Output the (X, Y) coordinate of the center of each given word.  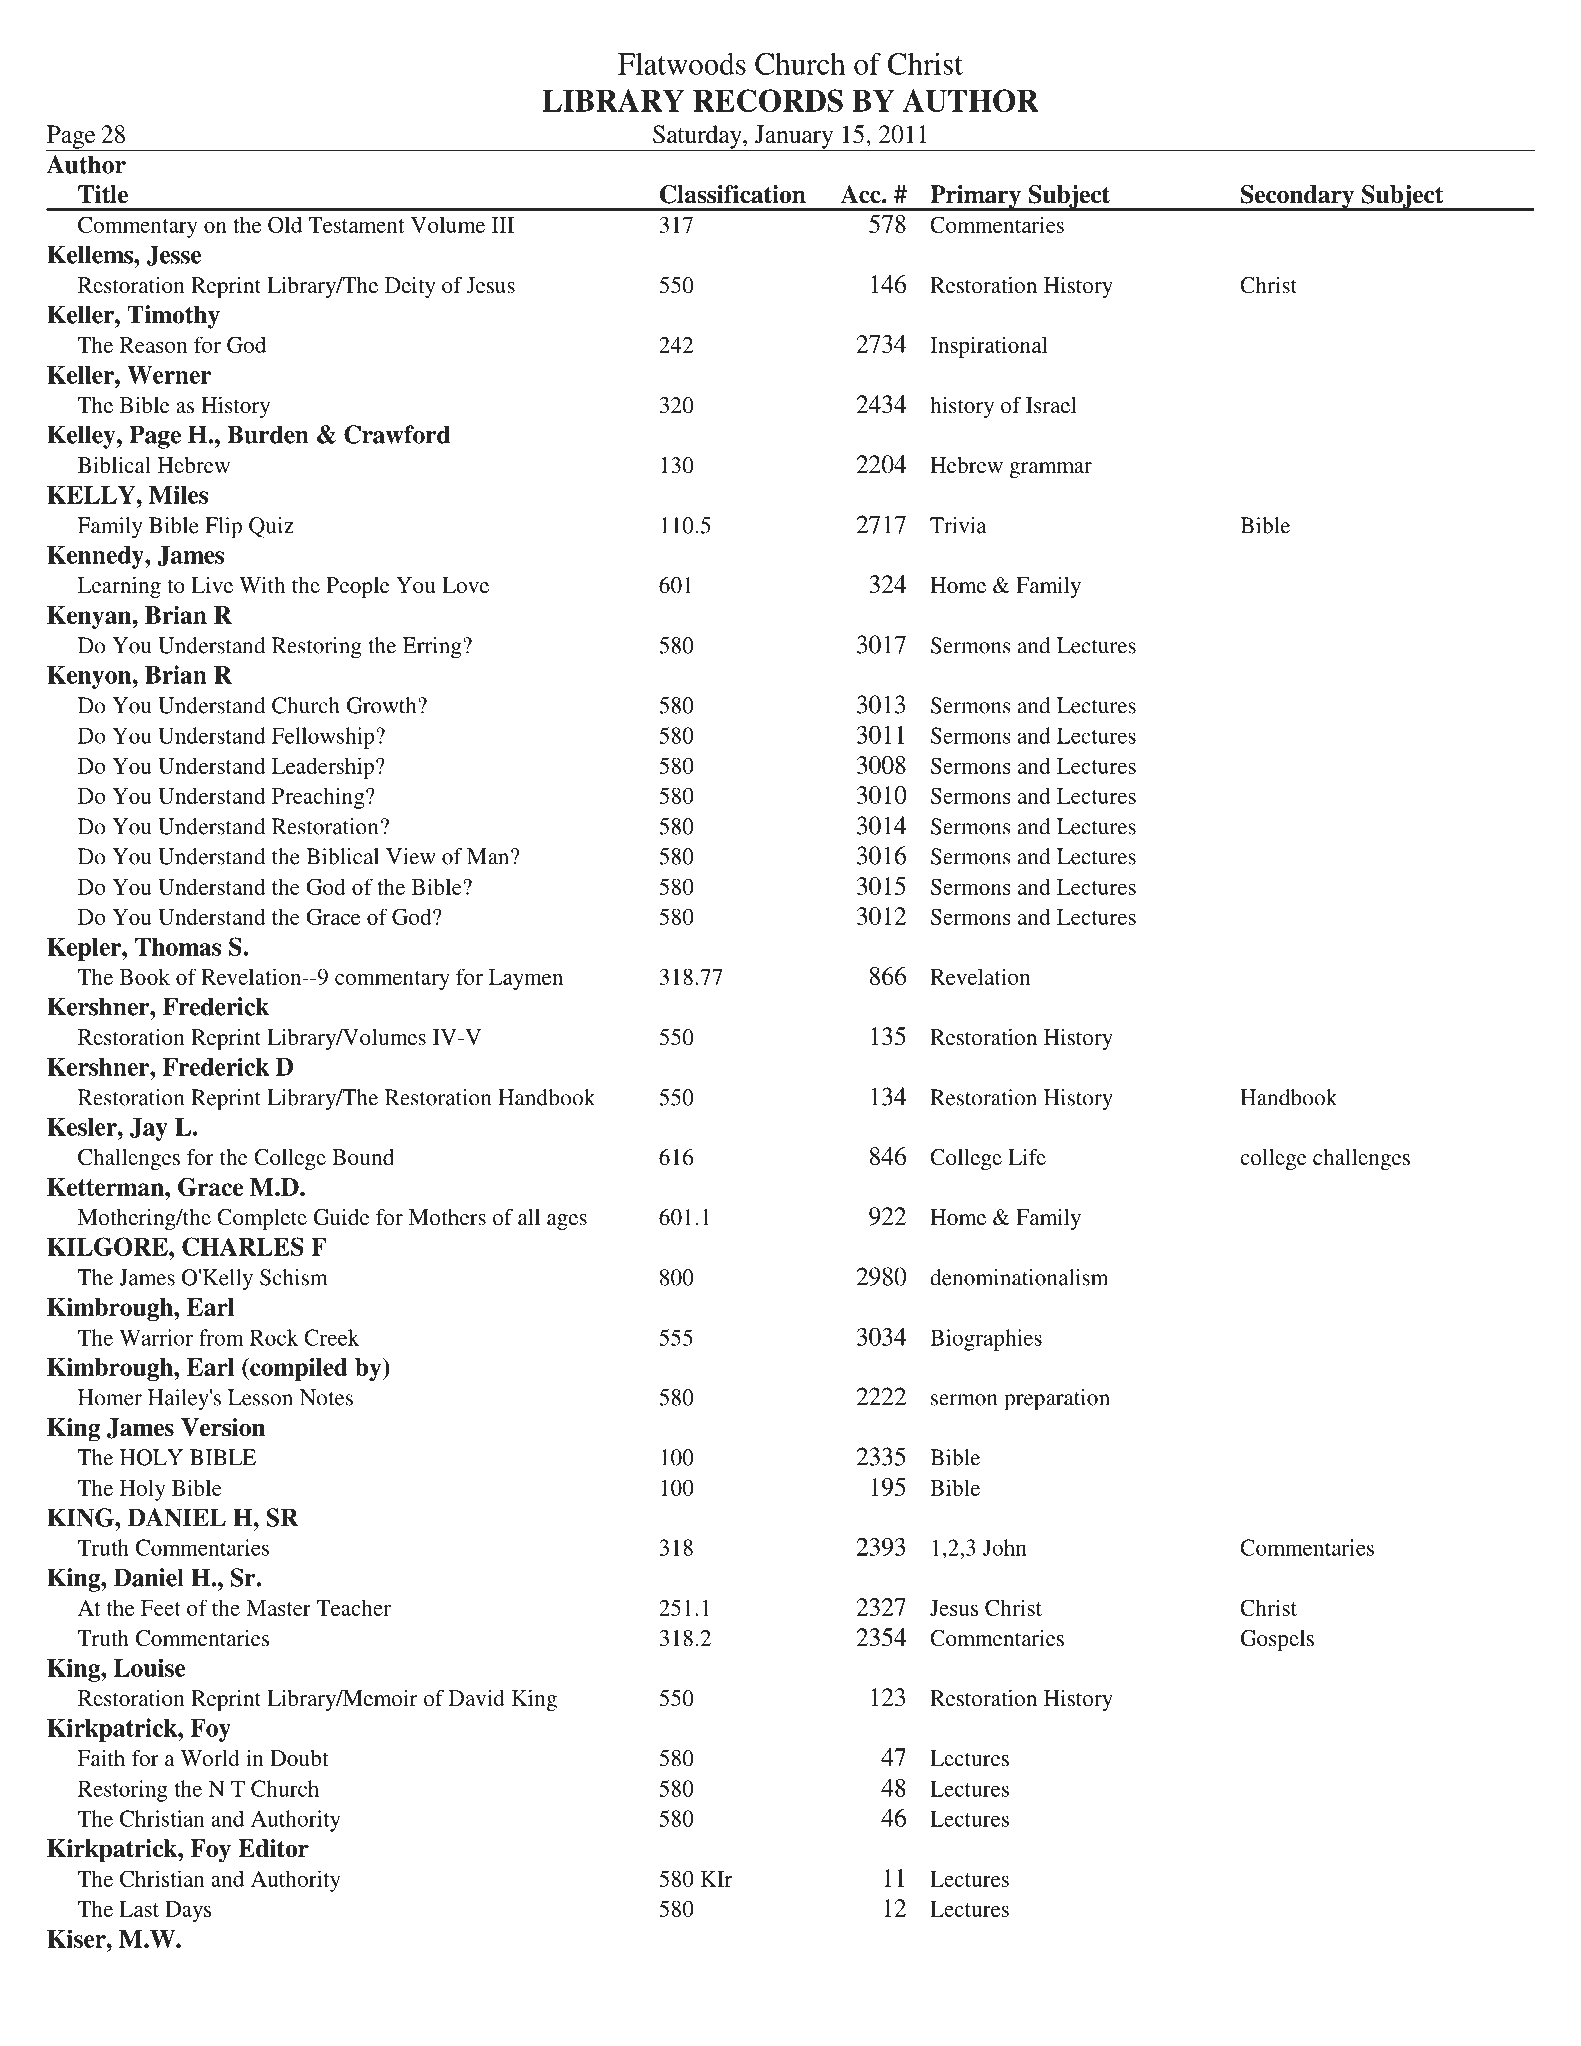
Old (285, 224)
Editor (273, 1848)
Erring (433, 648)
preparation (1057, 1400)
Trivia (958, 525)
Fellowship (324, 738)
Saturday (697, 138)
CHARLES (243, 1246)
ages (567, 1222)
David (477, 1698)
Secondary (1297, 198)
